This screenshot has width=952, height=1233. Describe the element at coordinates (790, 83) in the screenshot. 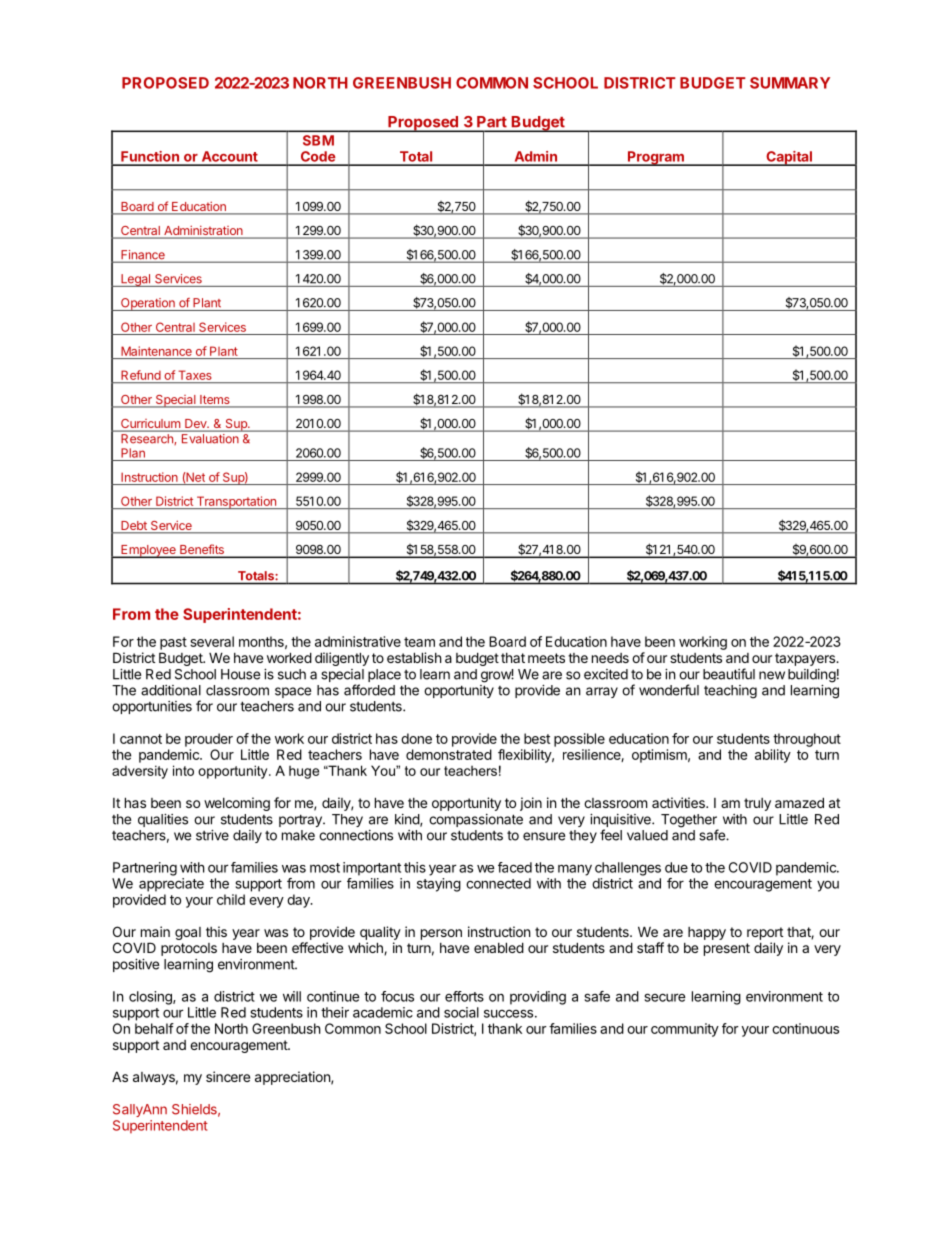

I see `SUMMARY` at that location.
